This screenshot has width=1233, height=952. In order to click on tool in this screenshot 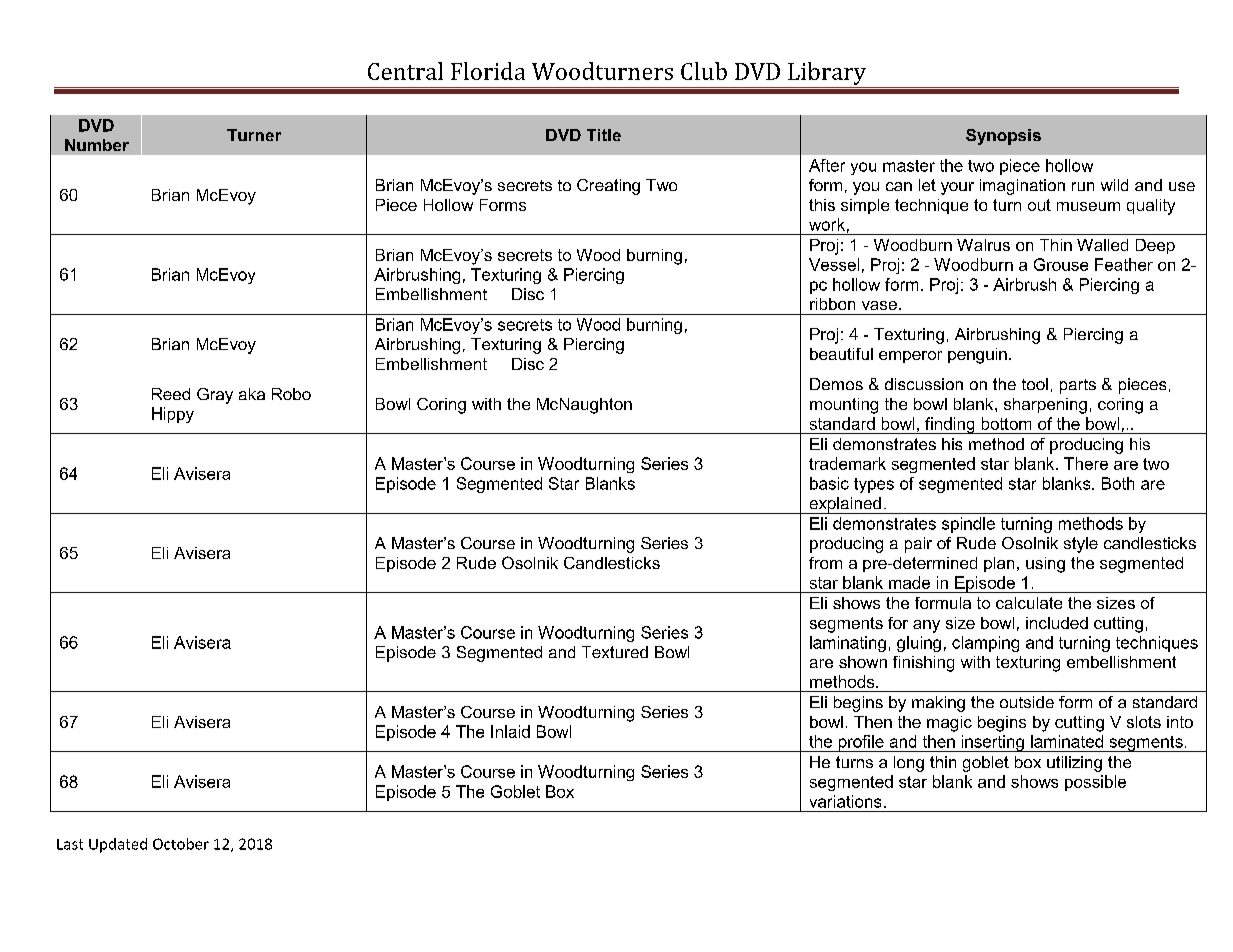, I will do `click(1035, 384)`.
